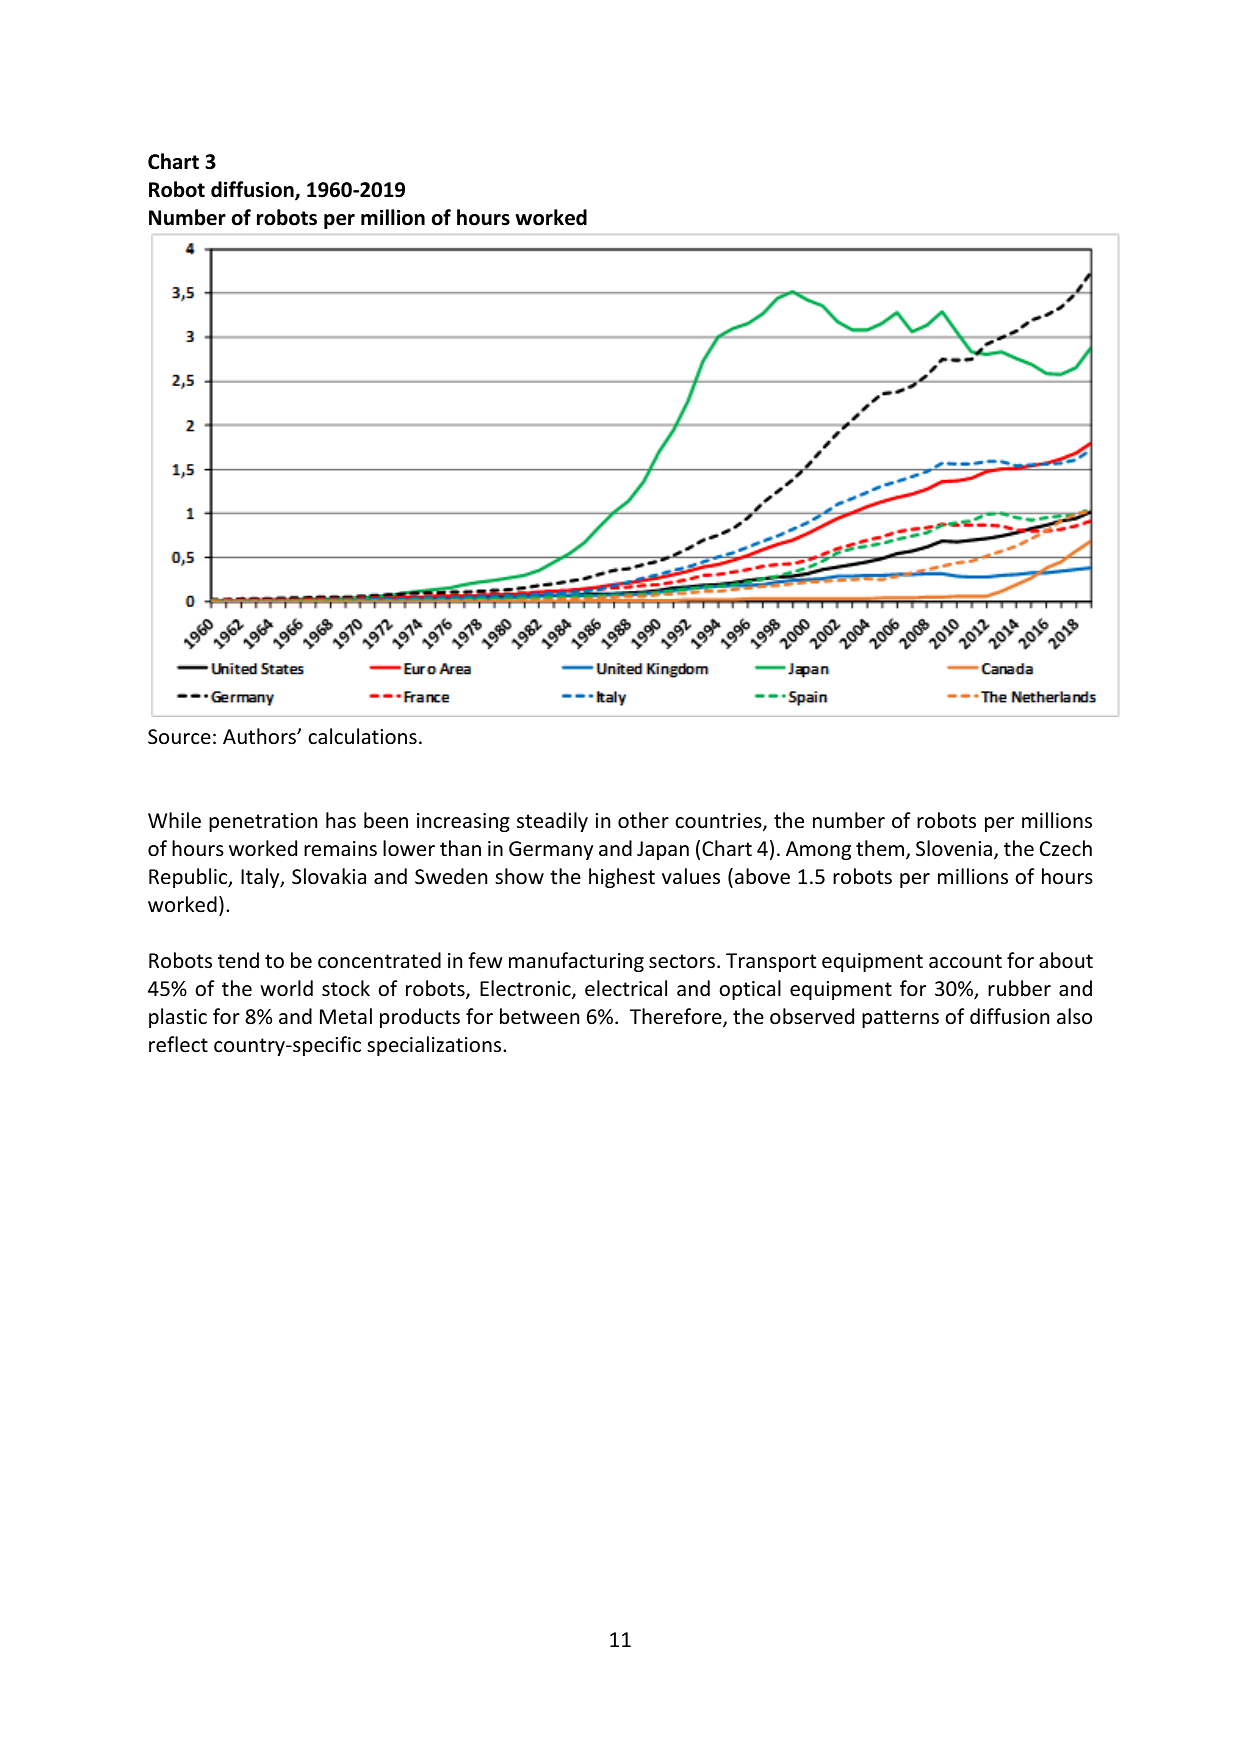 The height and width of the screenshot is (1755, 1241). Describe the element at coordinates (900, 1019) in the screenshot. I see `patterns` at that location.
